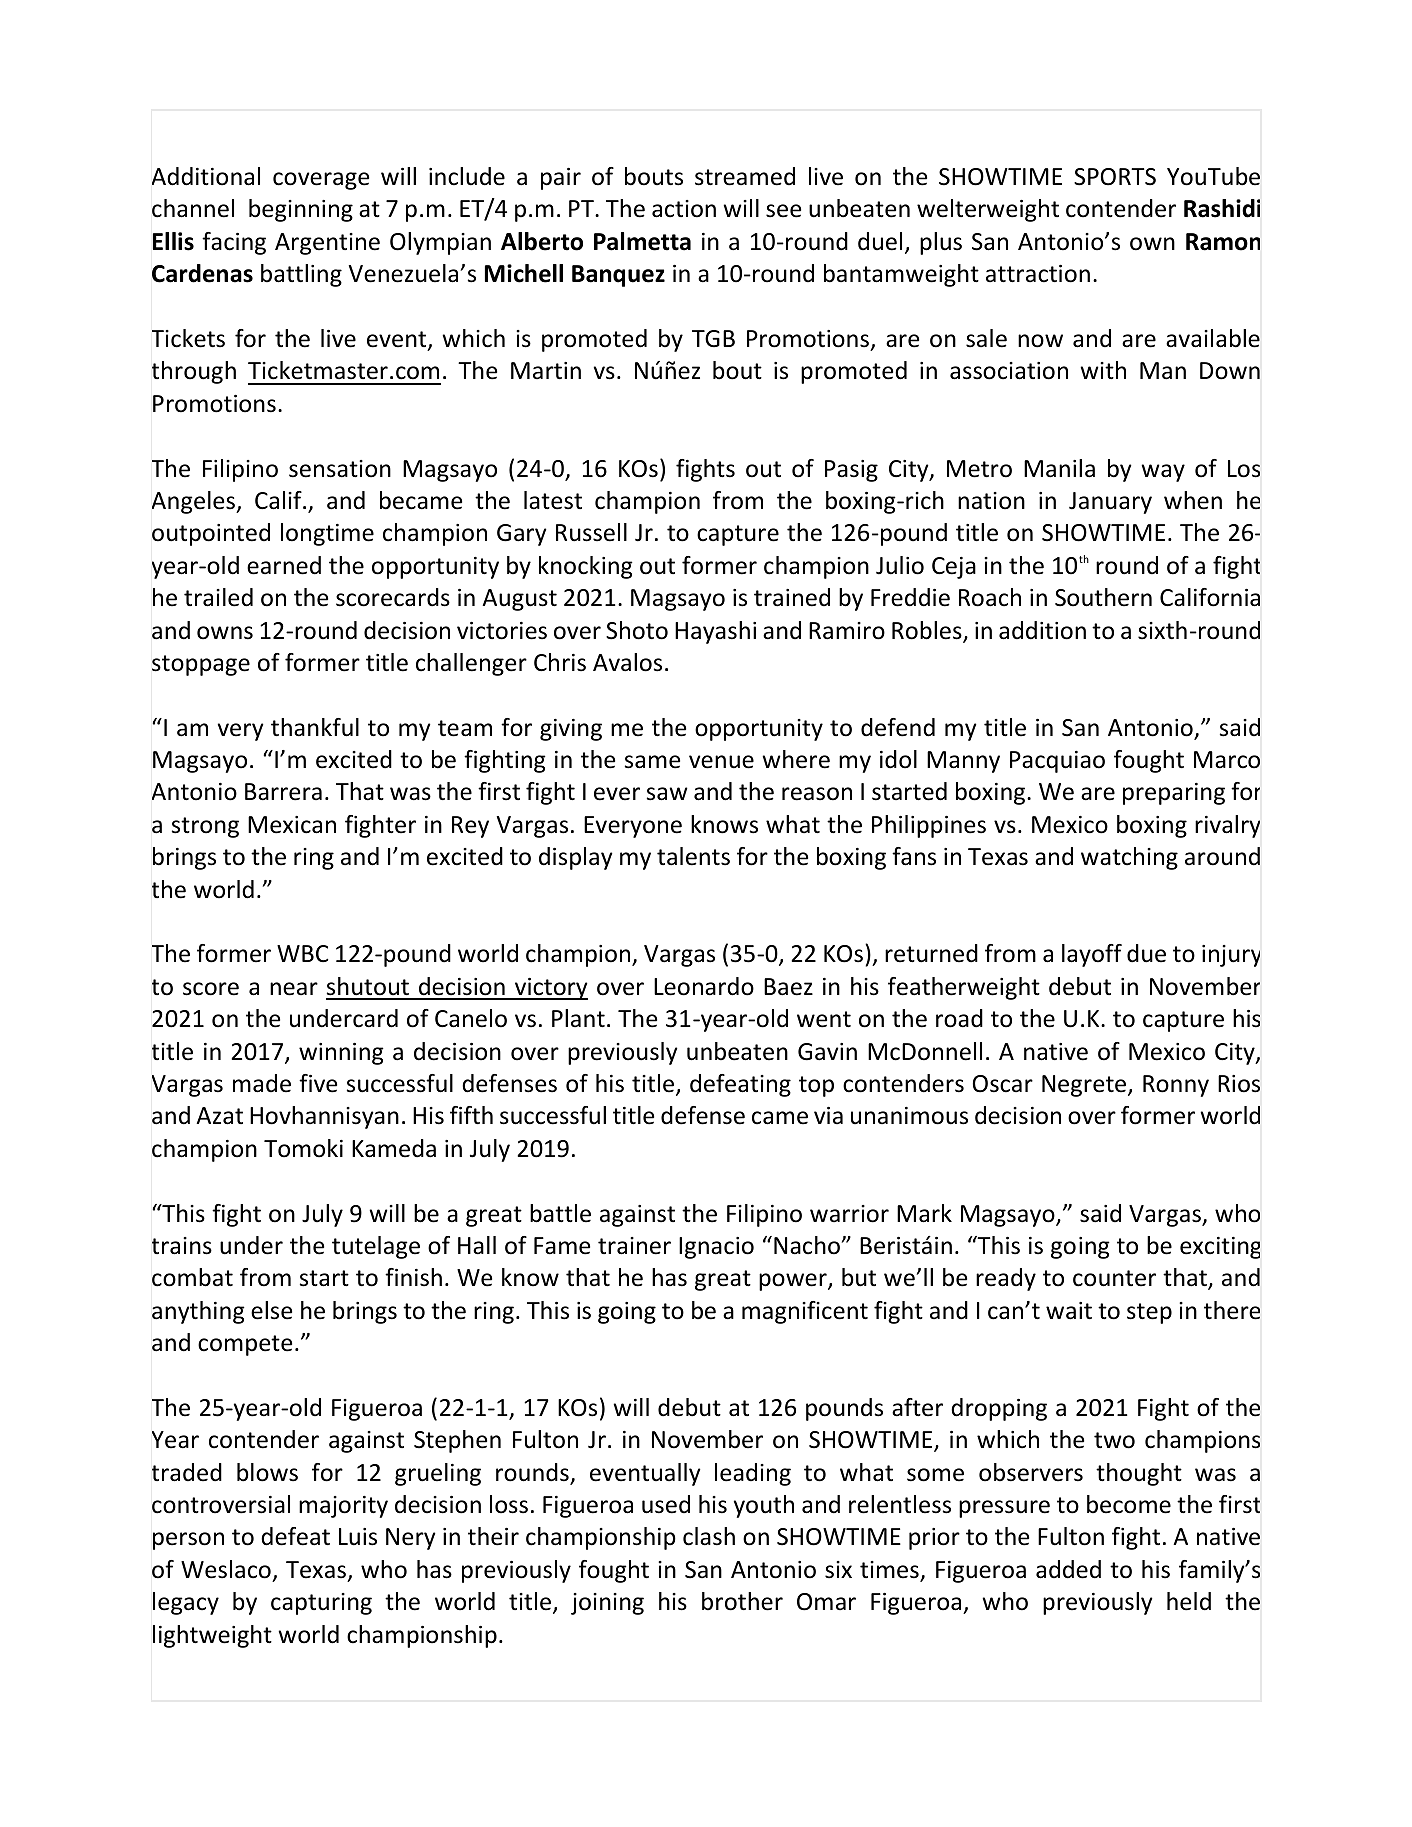  What do you see at coordinates (358, 1537) in the document?
I see `Luis` at bounding box center [358, 1537].
